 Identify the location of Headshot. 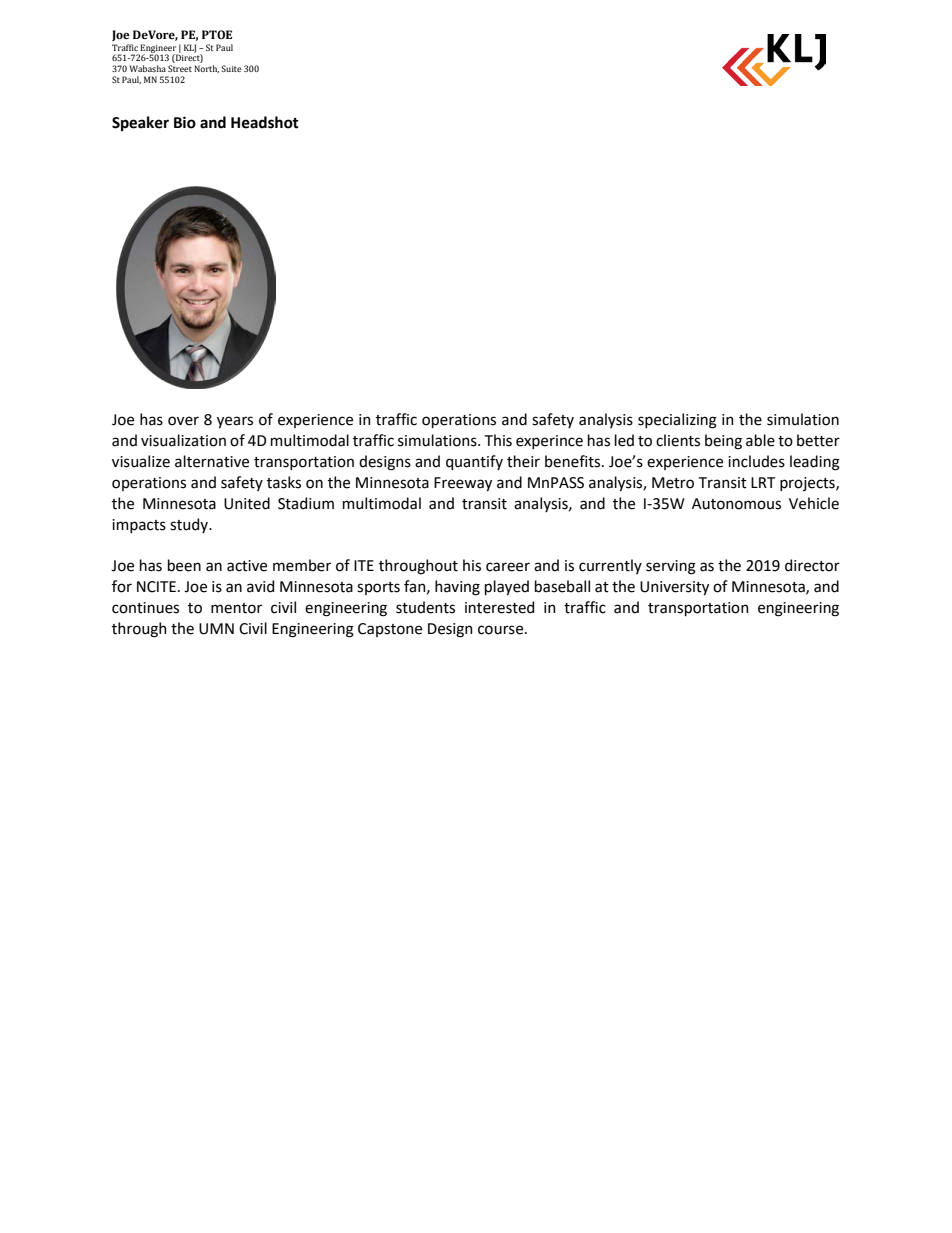
(265, 122).
